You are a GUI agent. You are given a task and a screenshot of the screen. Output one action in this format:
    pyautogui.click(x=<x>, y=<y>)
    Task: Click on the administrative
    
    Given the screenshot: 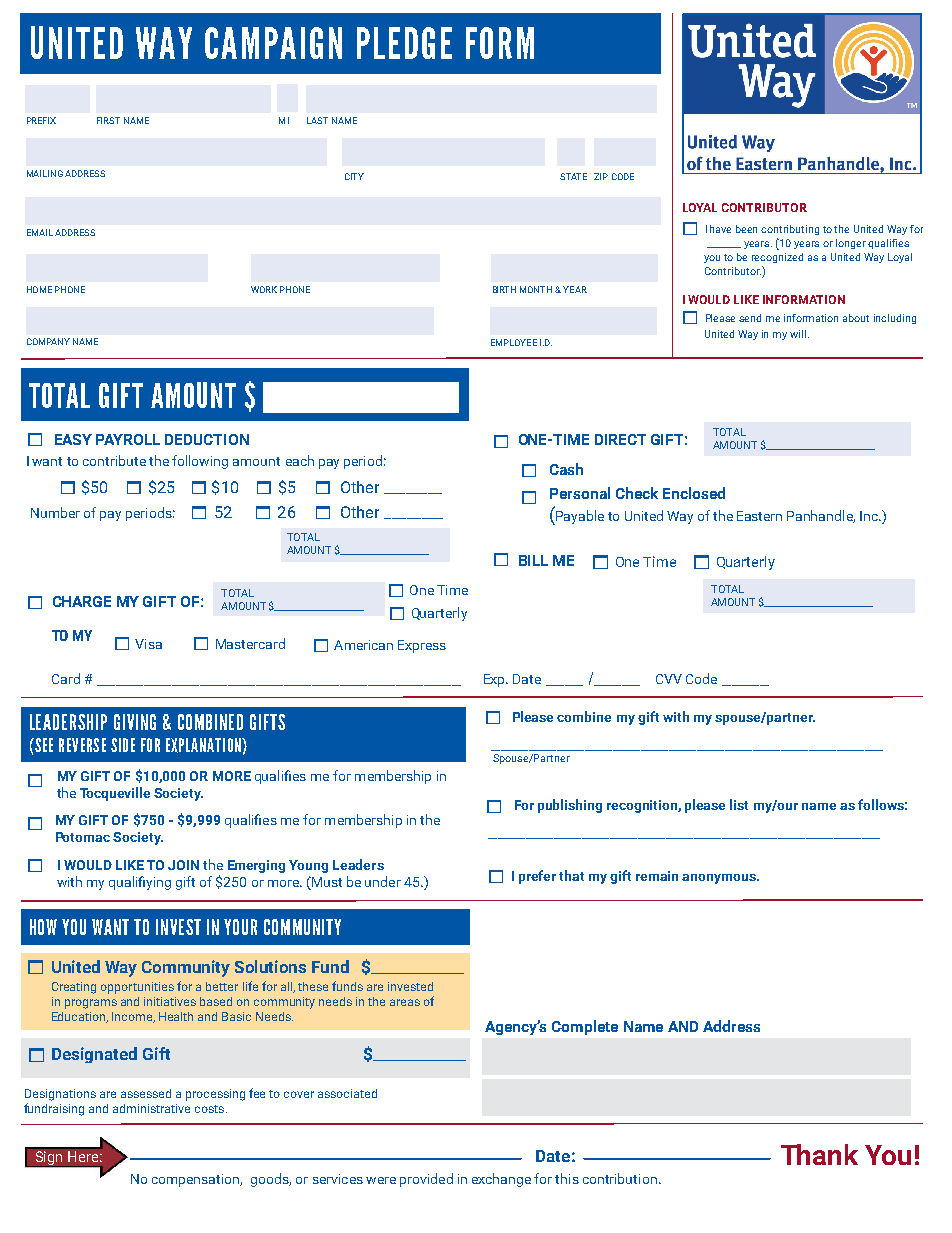 What is the action you would take?
    pyautogui.click(x=151, y=1108)
